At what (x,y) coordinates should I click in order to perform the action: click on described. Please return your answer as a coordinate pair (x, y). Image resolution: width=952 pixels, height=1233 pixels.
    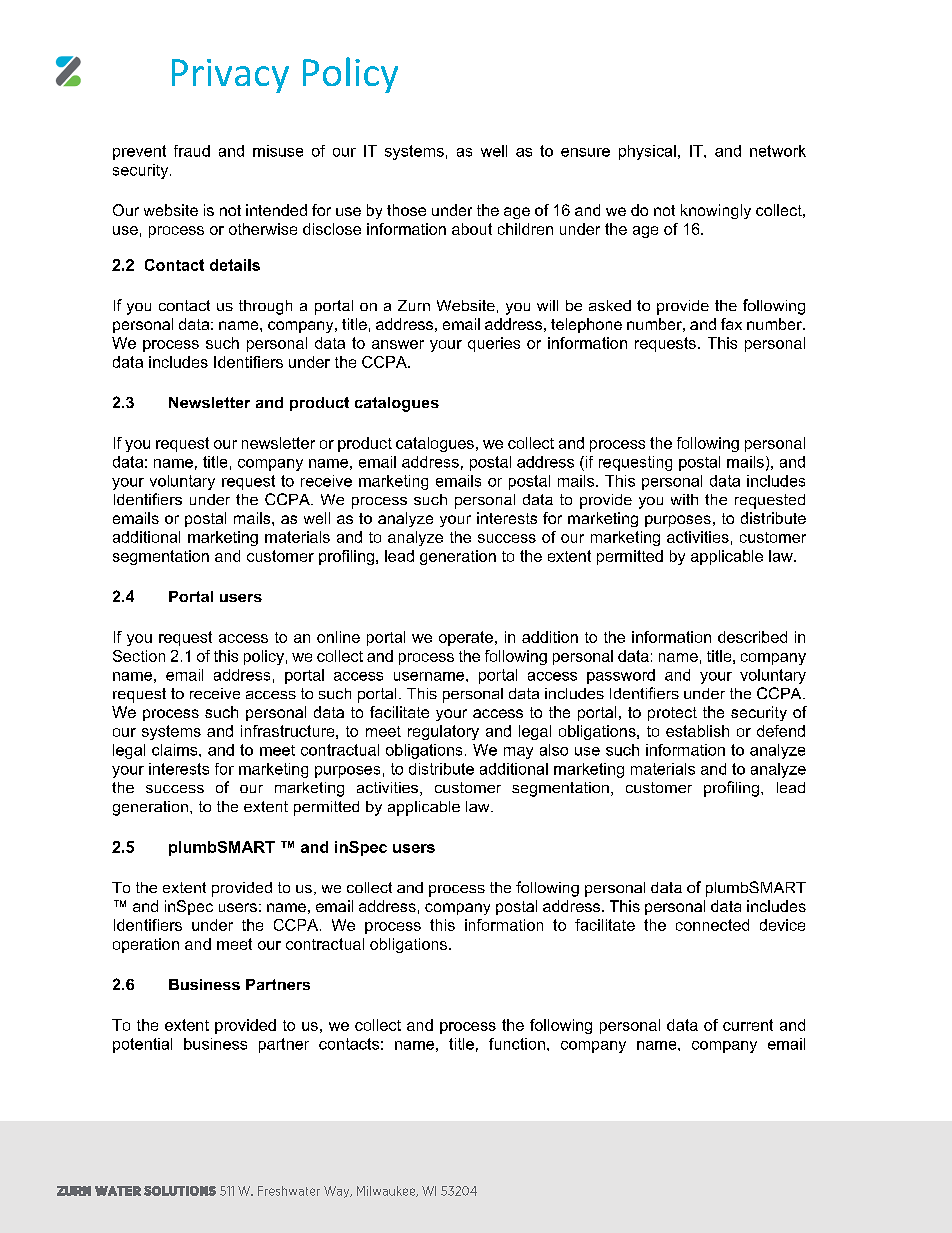
    Looking at the image, I should click on (752, 637).
